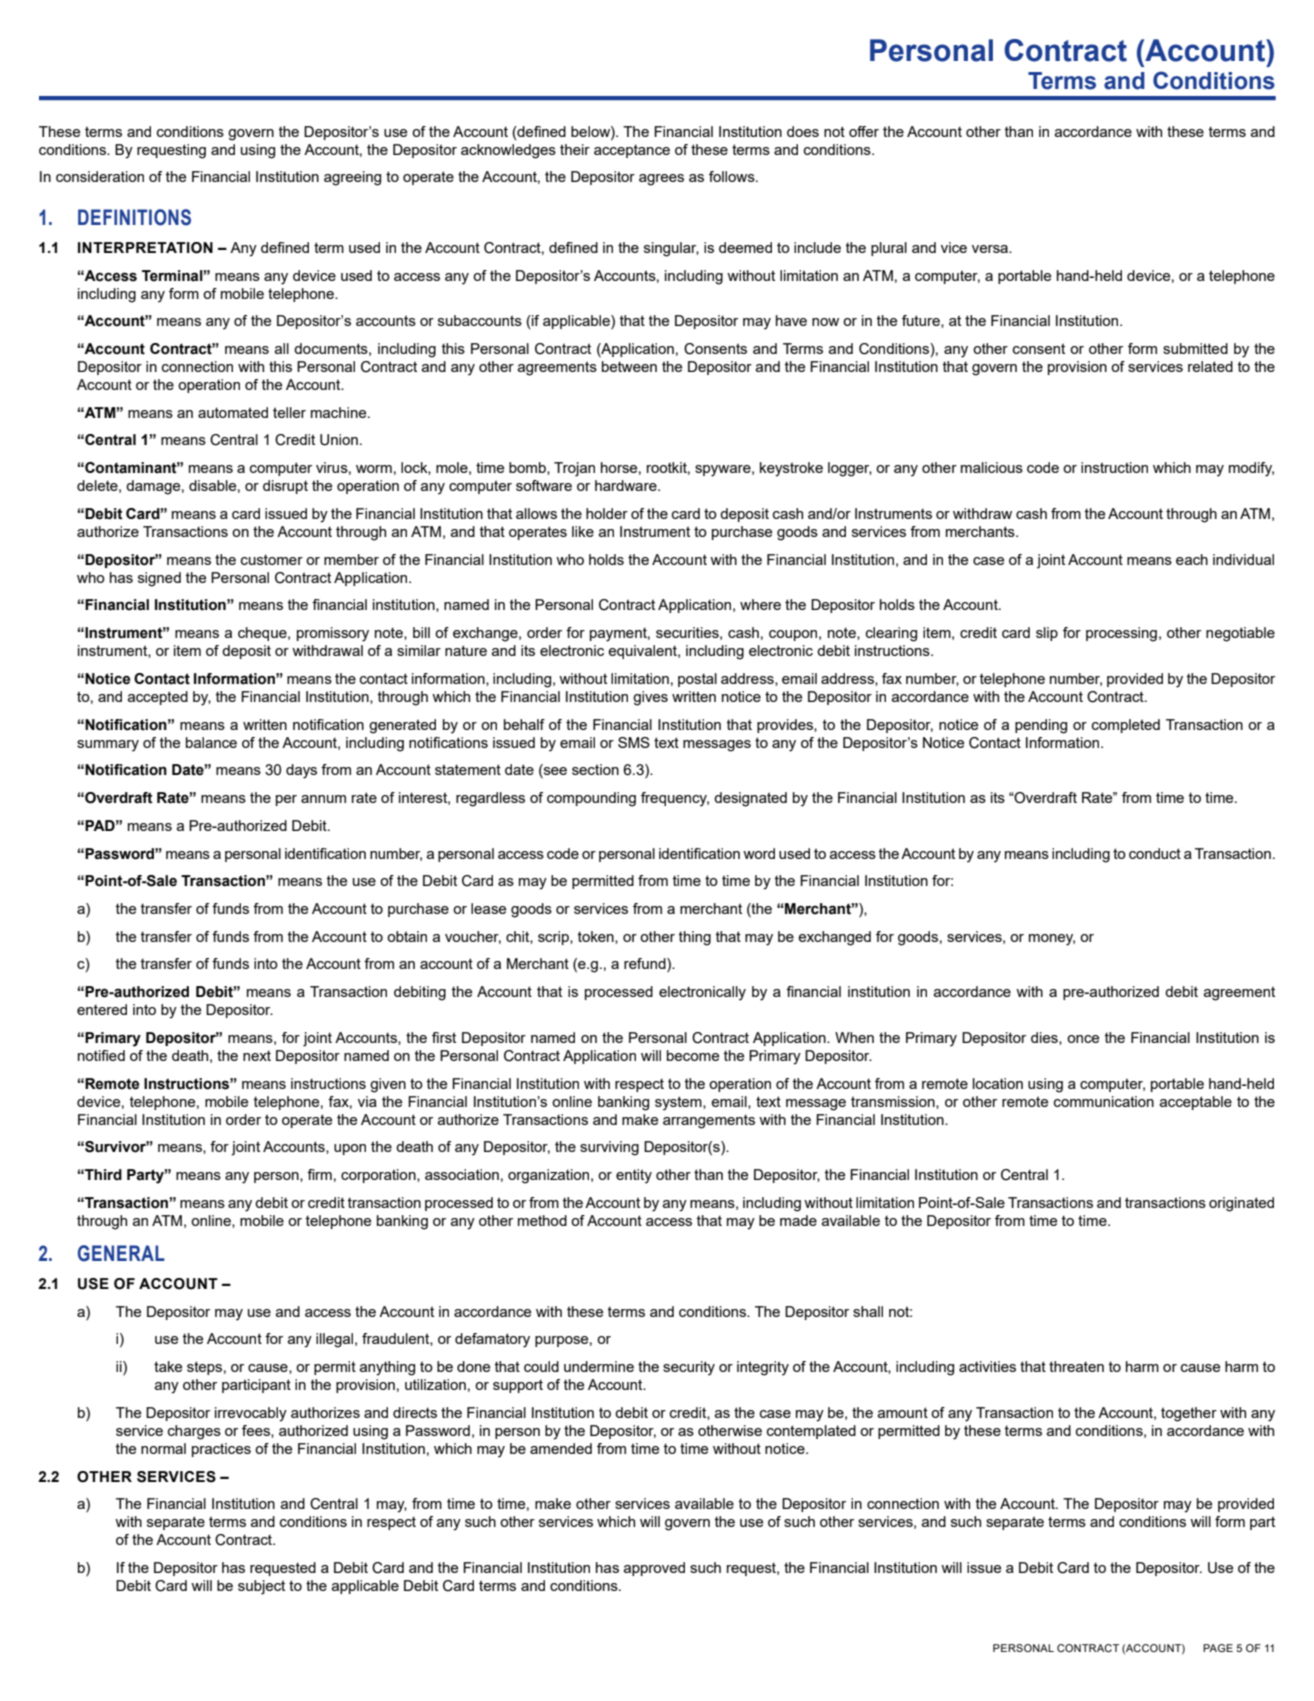 The width and height of the screenshot is (1314, 1701). I want to click on agrees, so click(661, 180).
